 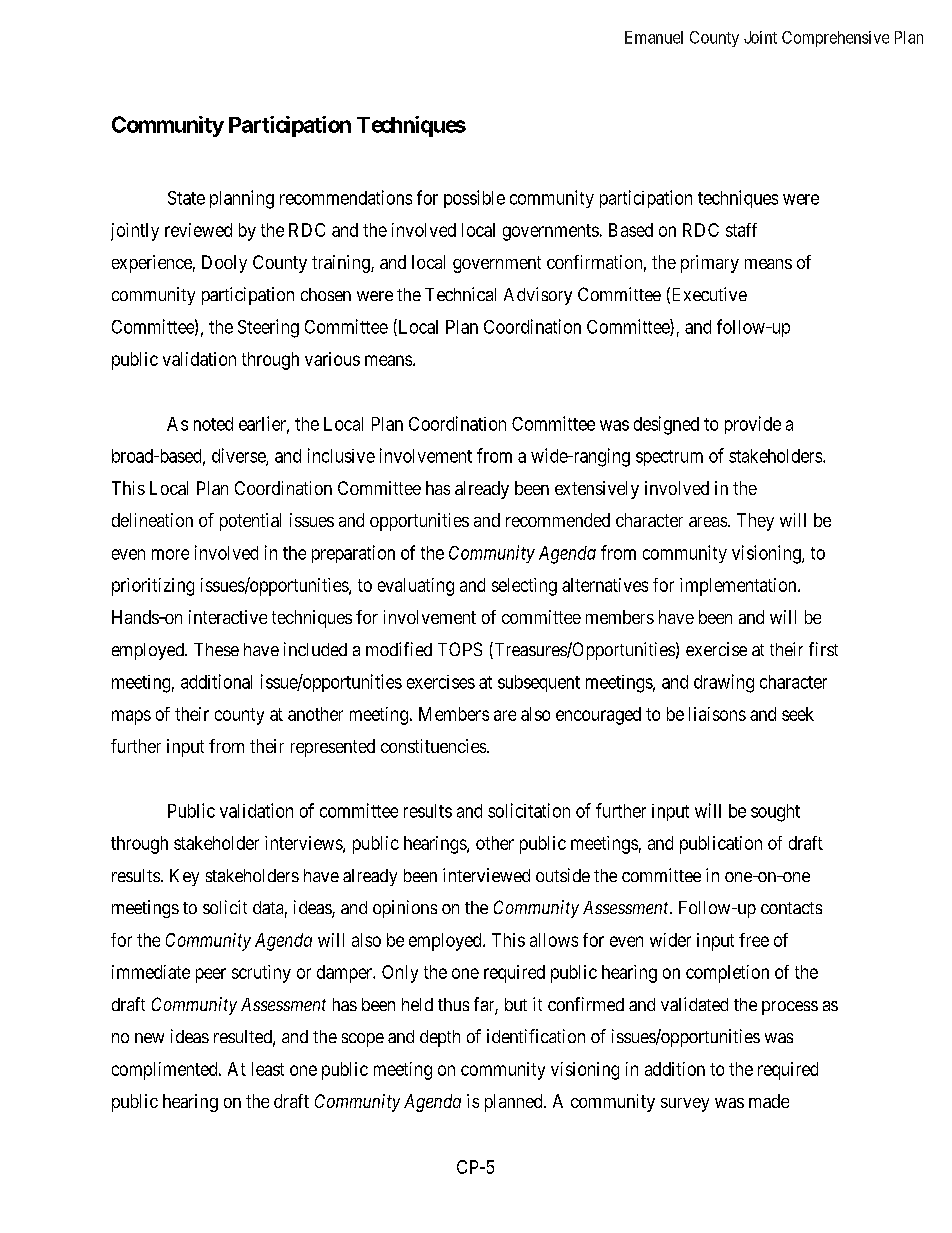 I want to click on complimented, so click(x=166, y=1071).
